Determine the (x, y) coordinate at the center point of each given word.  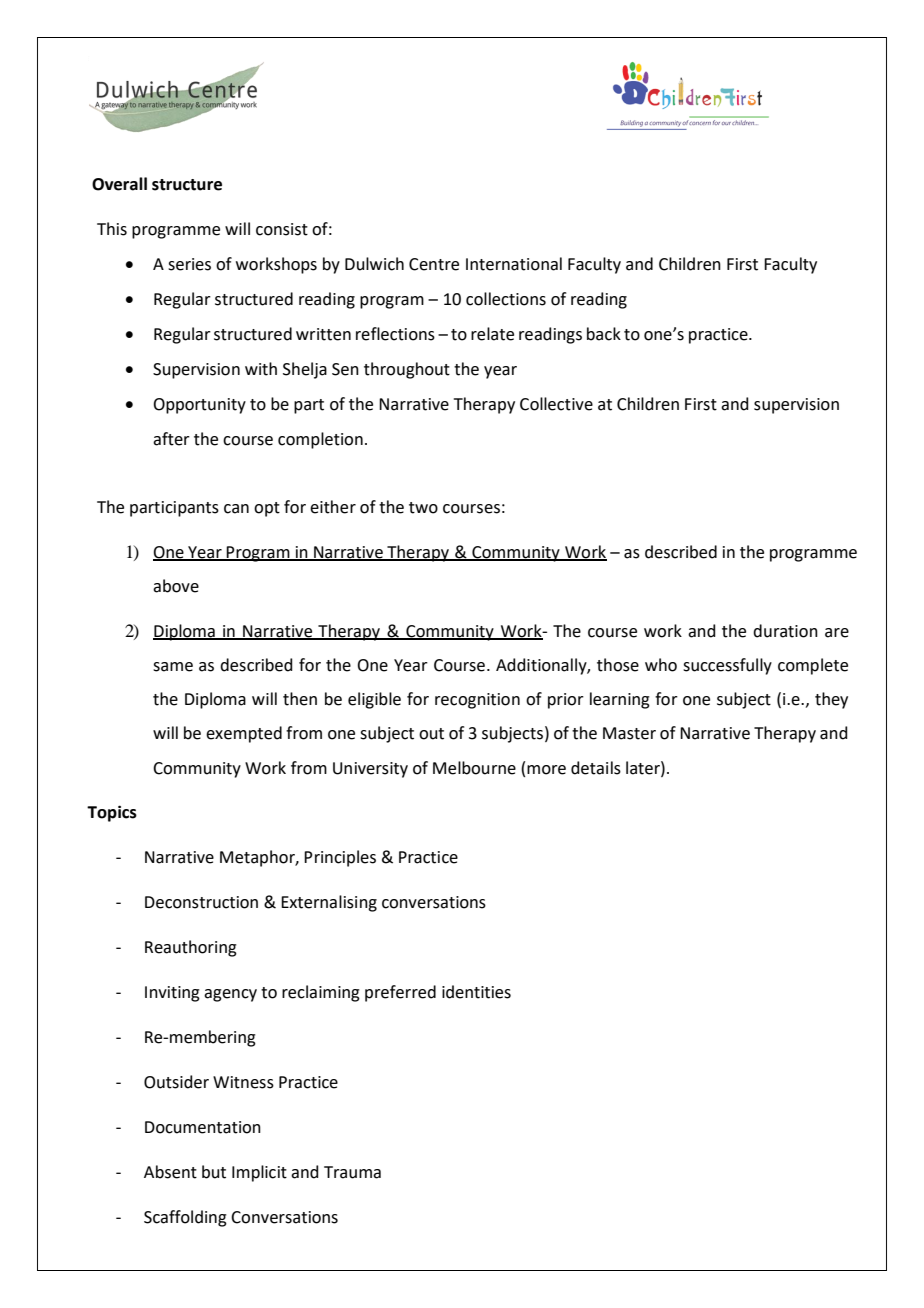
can (236, 509)
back (604, 334)
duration (785, 631)
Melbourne (474, 768)
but (214, 1172)
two (423, 508)
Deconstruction (201, 902)
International (514, 264)
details (596, 768)
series (189, 264)
